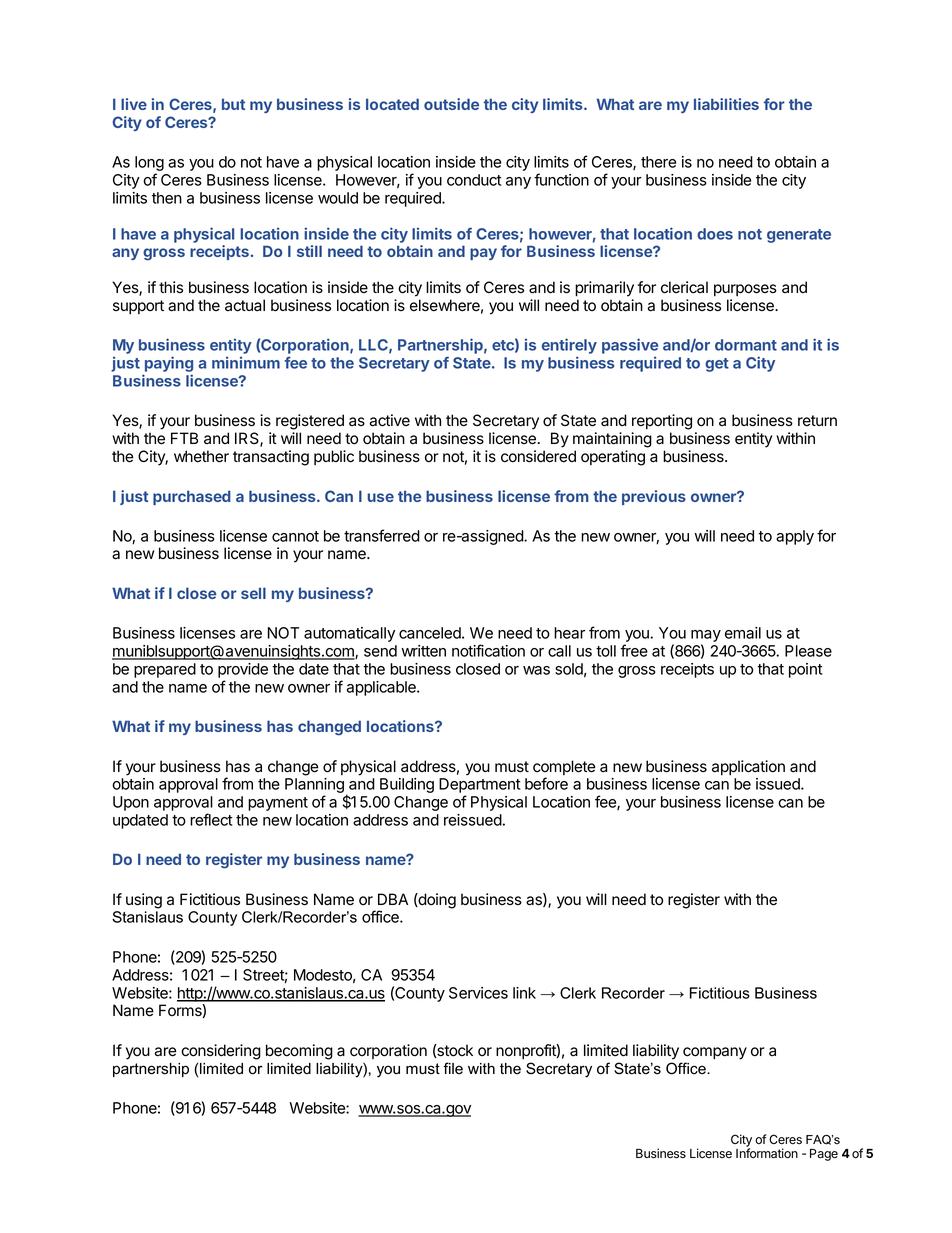  I want to click on considering, so click(221, 1052).
